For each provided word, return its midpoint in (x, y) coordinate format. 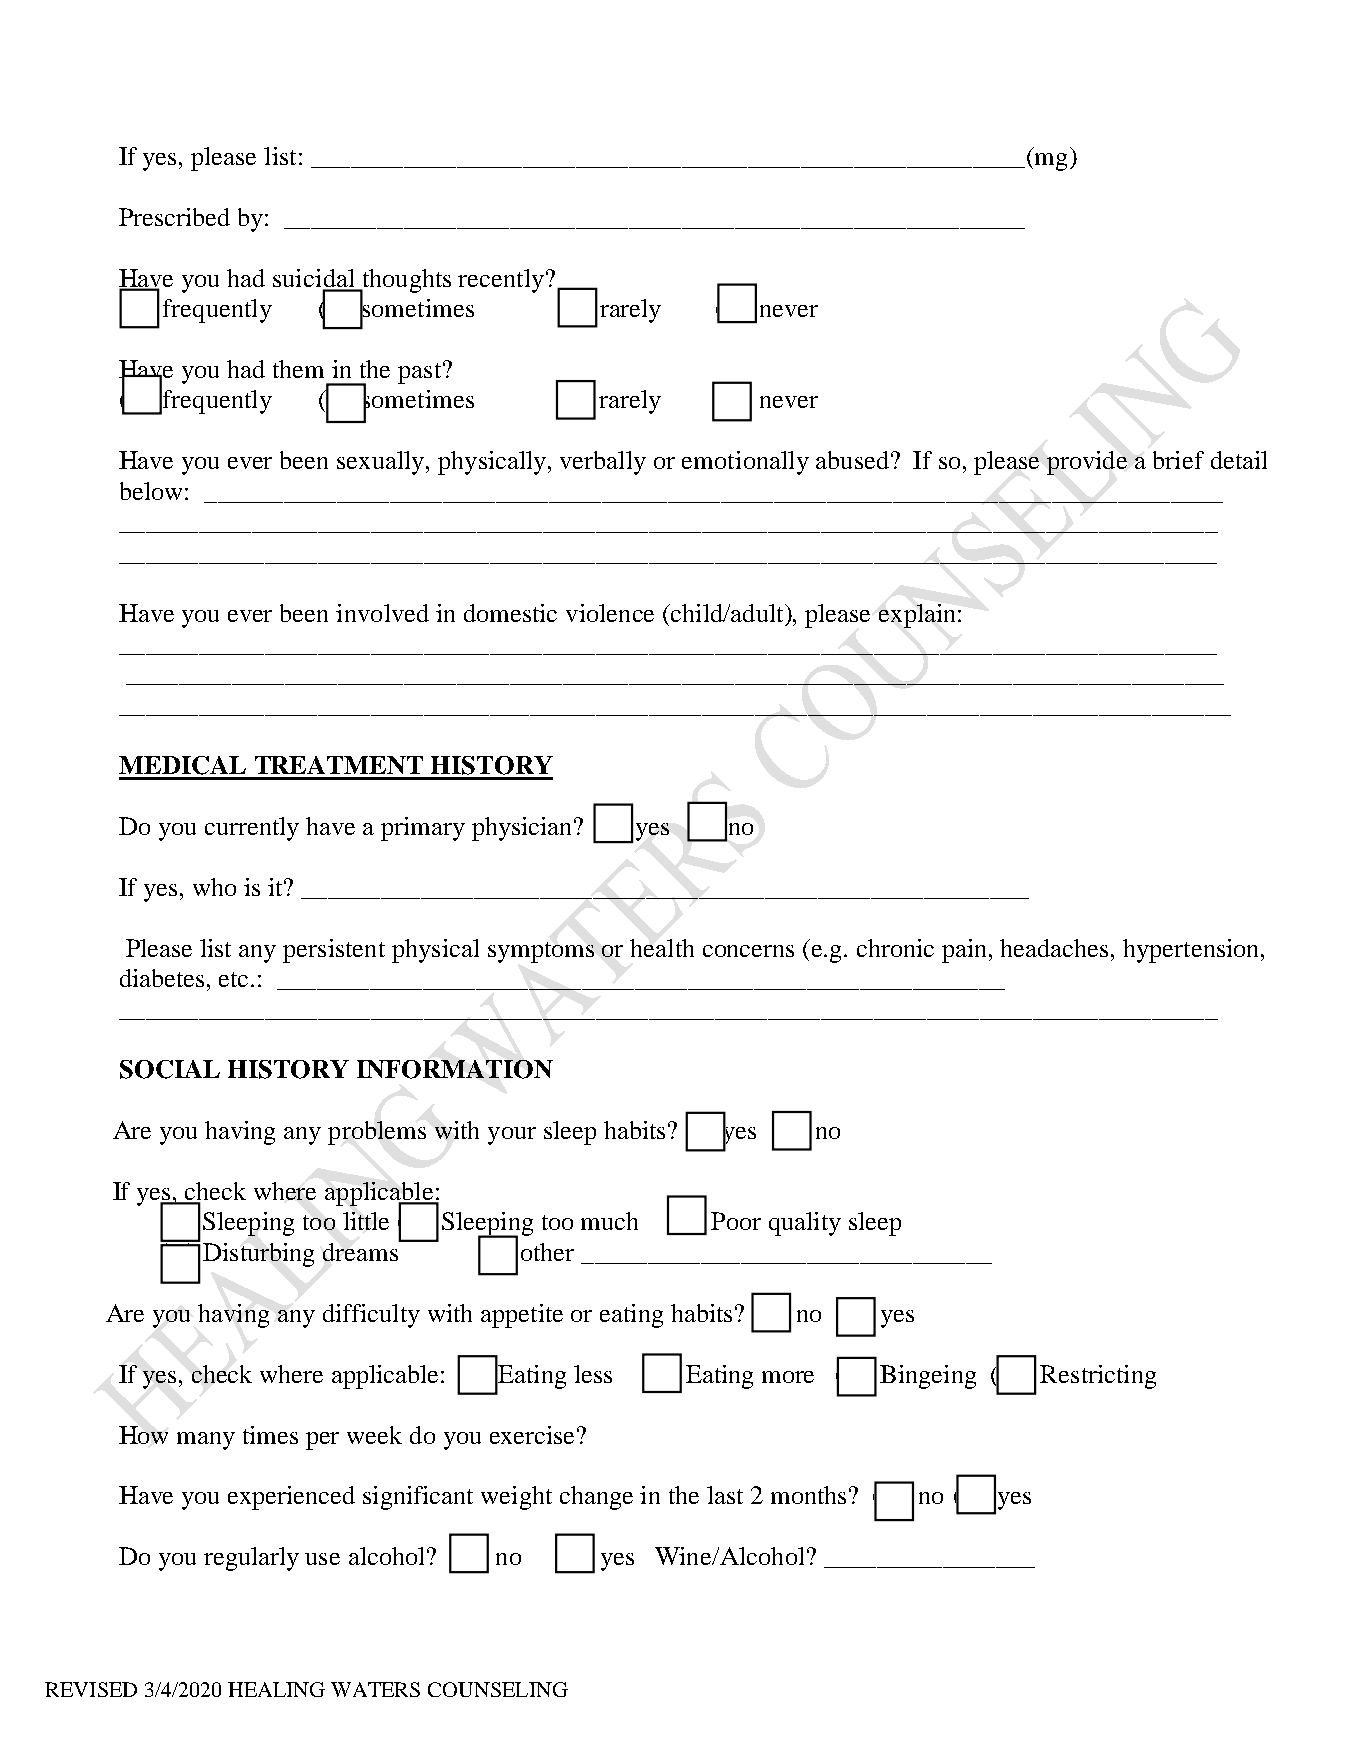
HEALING (276, 1689)
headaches (1054, 948)
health (662, 948)
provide (1087, 463)
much (609, 1221)
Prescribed (174, 217)
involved (382, 613)
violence (610, 613)
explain (919, 616)
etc (233, 979)
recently (501, 281)
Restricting (1098, 1377)
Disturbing (258, 1255)
